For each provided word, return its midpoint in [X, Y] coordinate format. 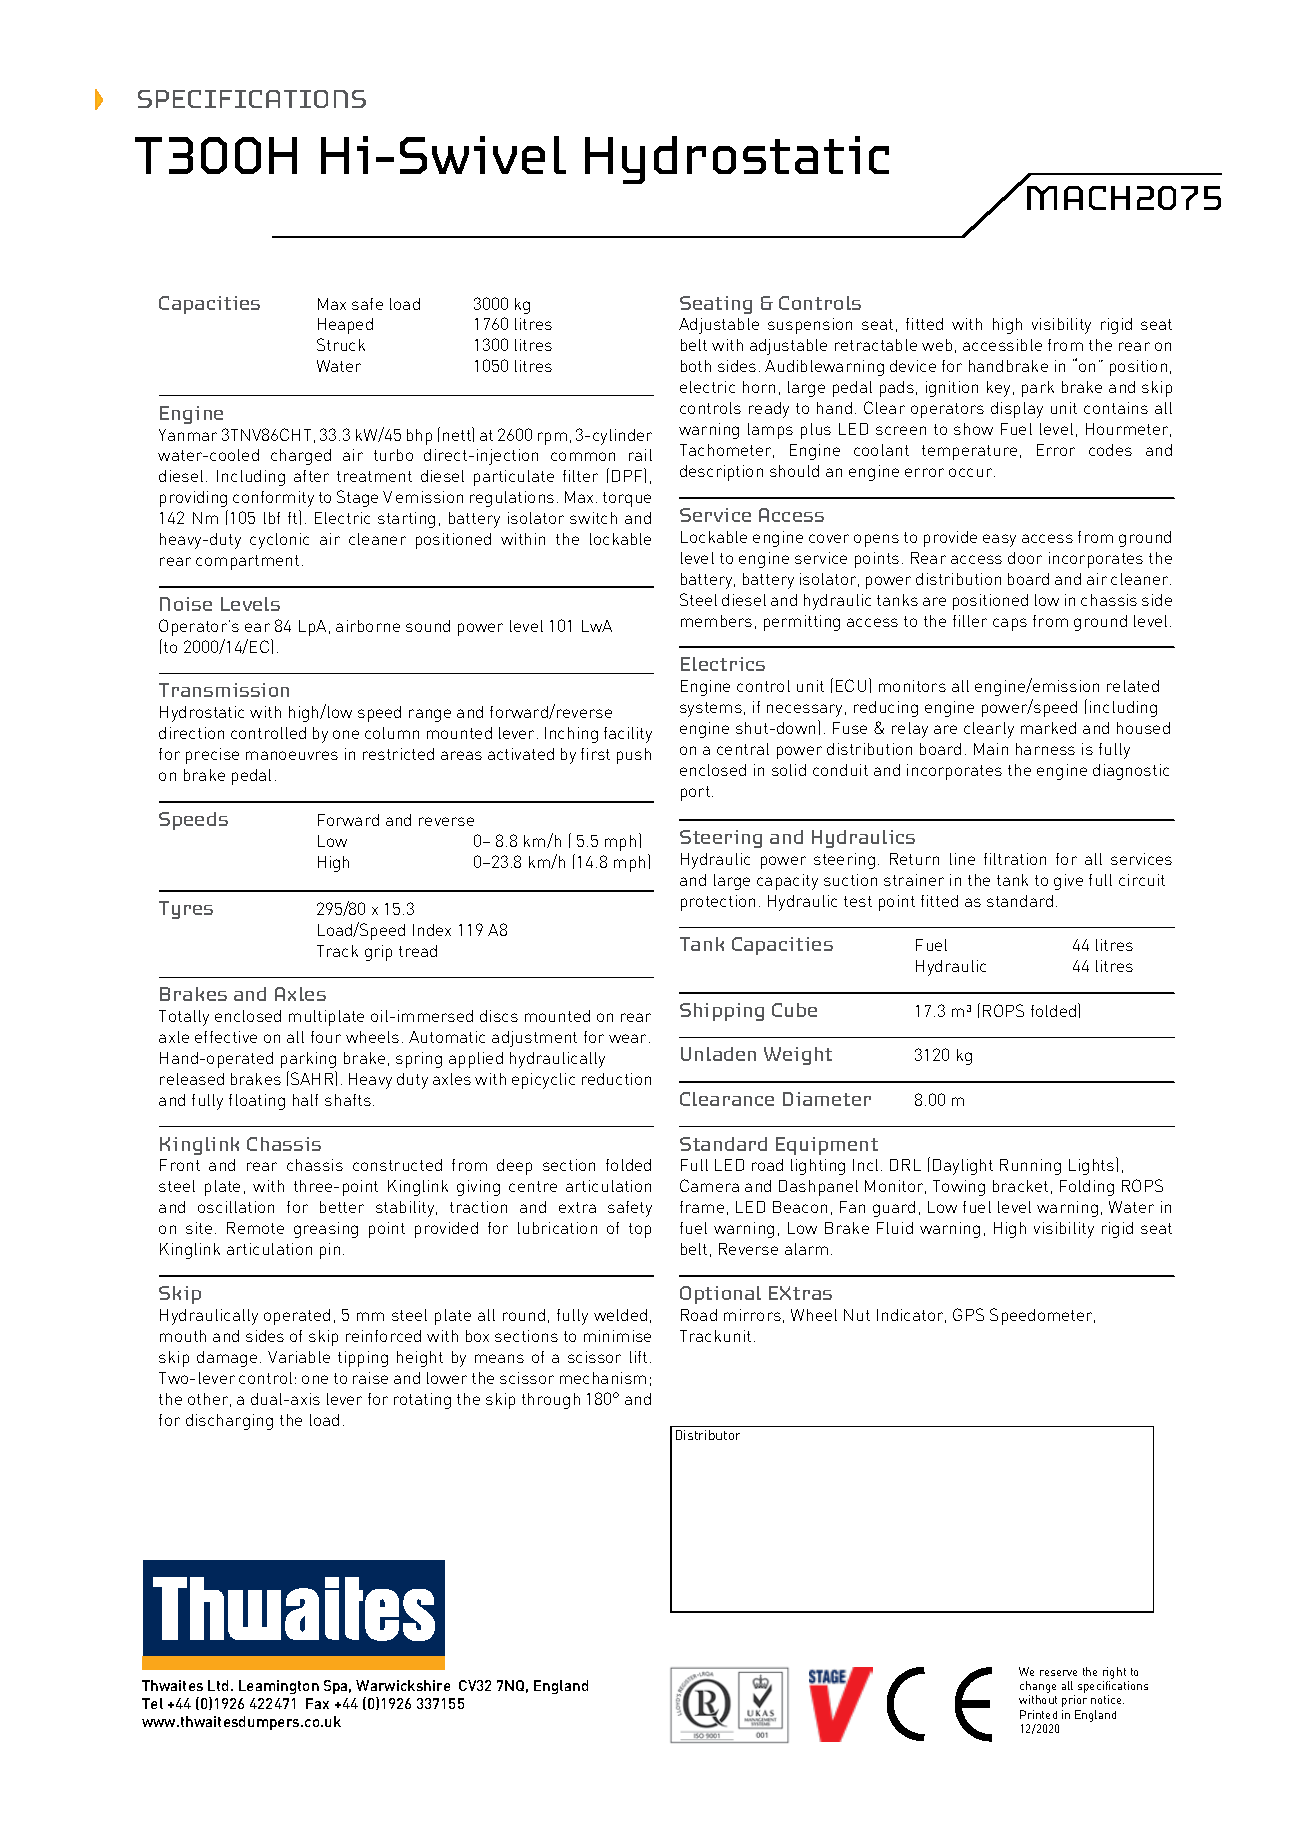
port [695, 793]
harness [1045, 749]
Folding [1087, 1188]
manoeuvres [292, 755]
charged [301, 457]
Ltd [218, 1685]
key [998, 389]
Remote [255, 1228]
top [640, 1230]
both [696, 366]
